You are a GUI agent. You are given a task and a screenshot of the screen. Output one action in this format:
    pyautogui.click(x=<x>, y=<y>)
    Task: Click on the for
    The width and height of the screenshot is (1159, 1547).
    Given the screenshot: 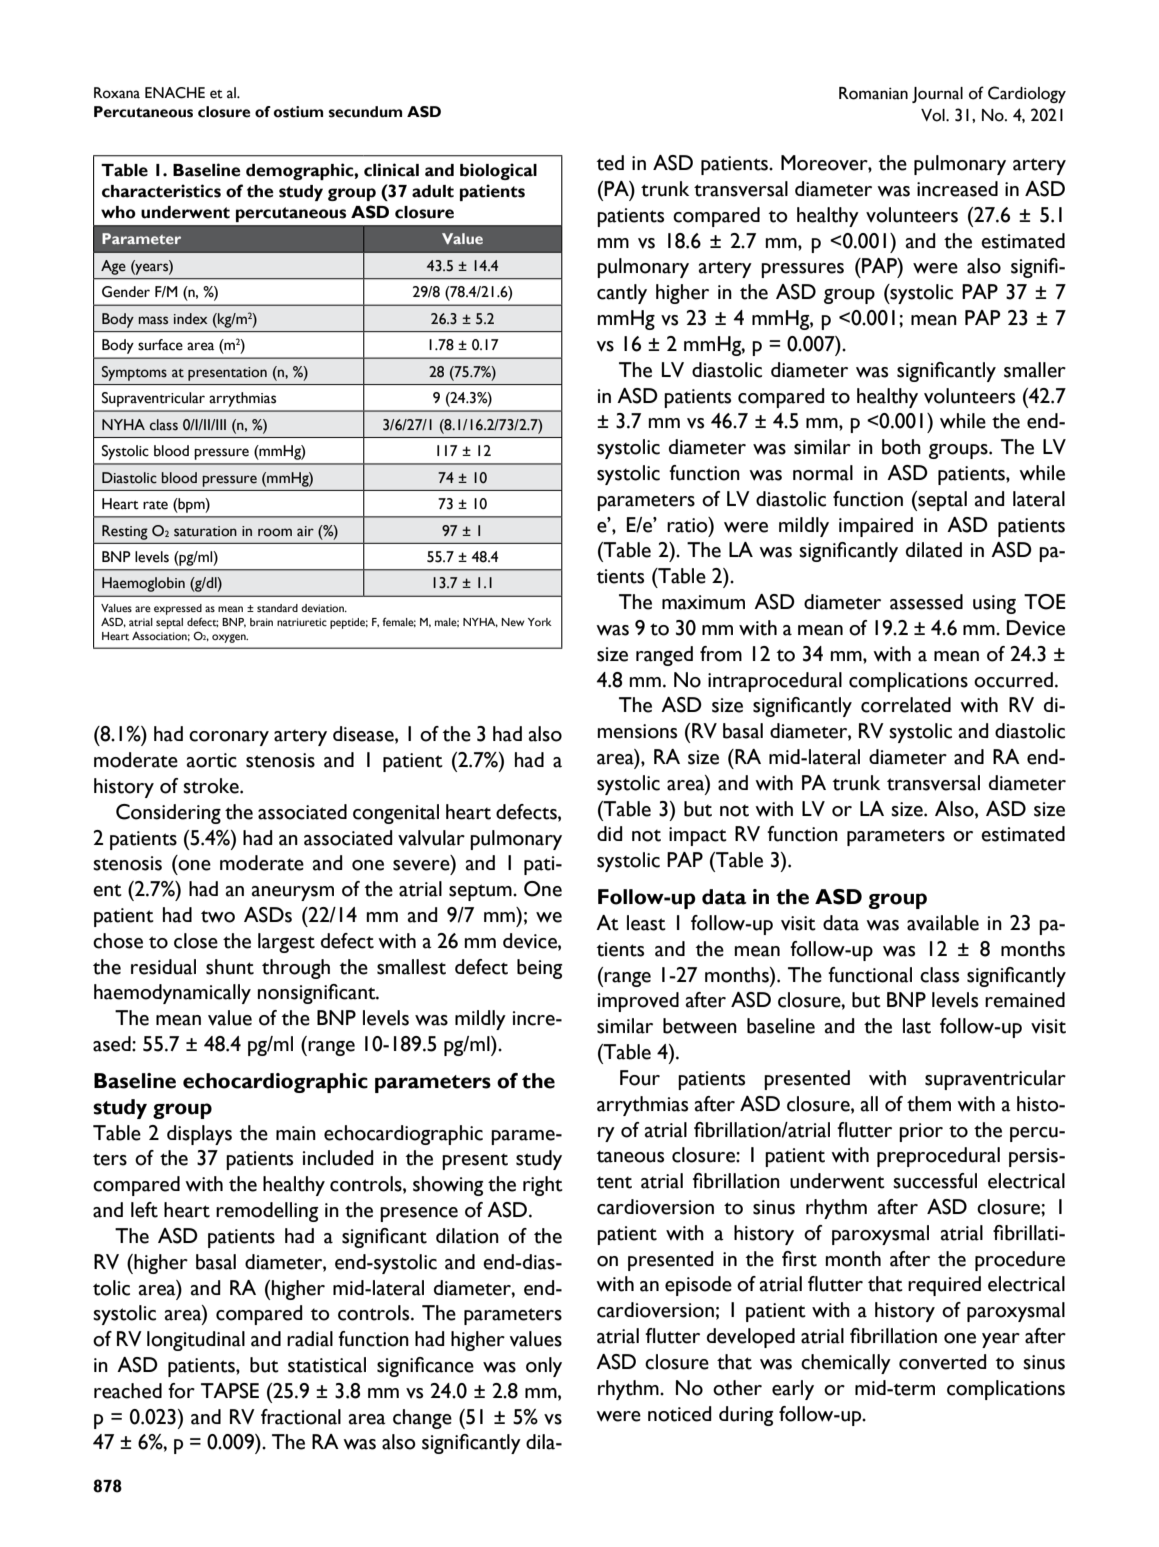 What is the action you would take?
    pyautogui.click(x=181, y=1391)
